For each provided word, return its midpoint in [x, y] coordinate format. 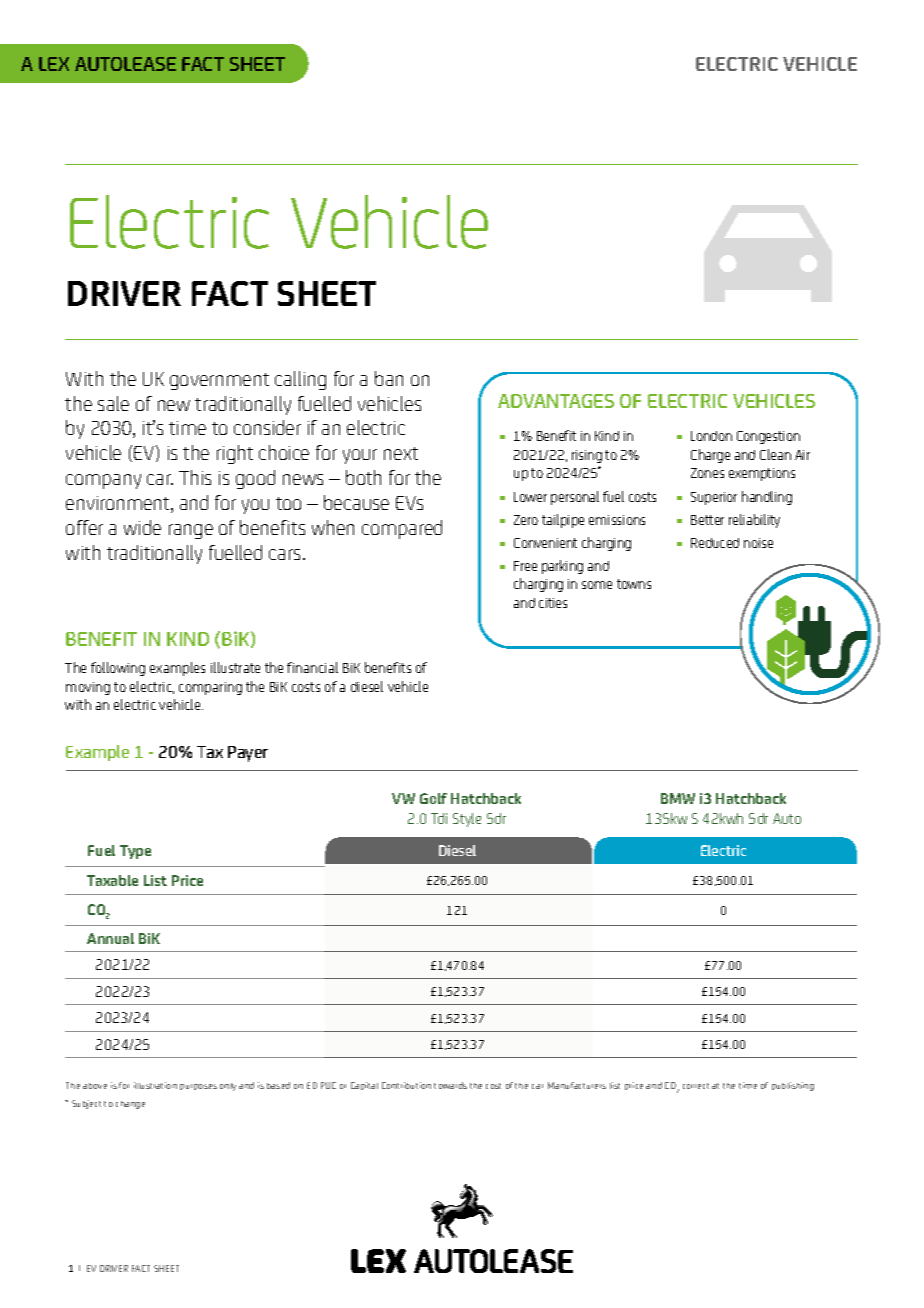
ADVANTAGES [556, 401]
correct [696, 1086]
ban [389, 378]
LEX [54, 64]
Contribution [406, 1085]
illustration [155, 1085]
